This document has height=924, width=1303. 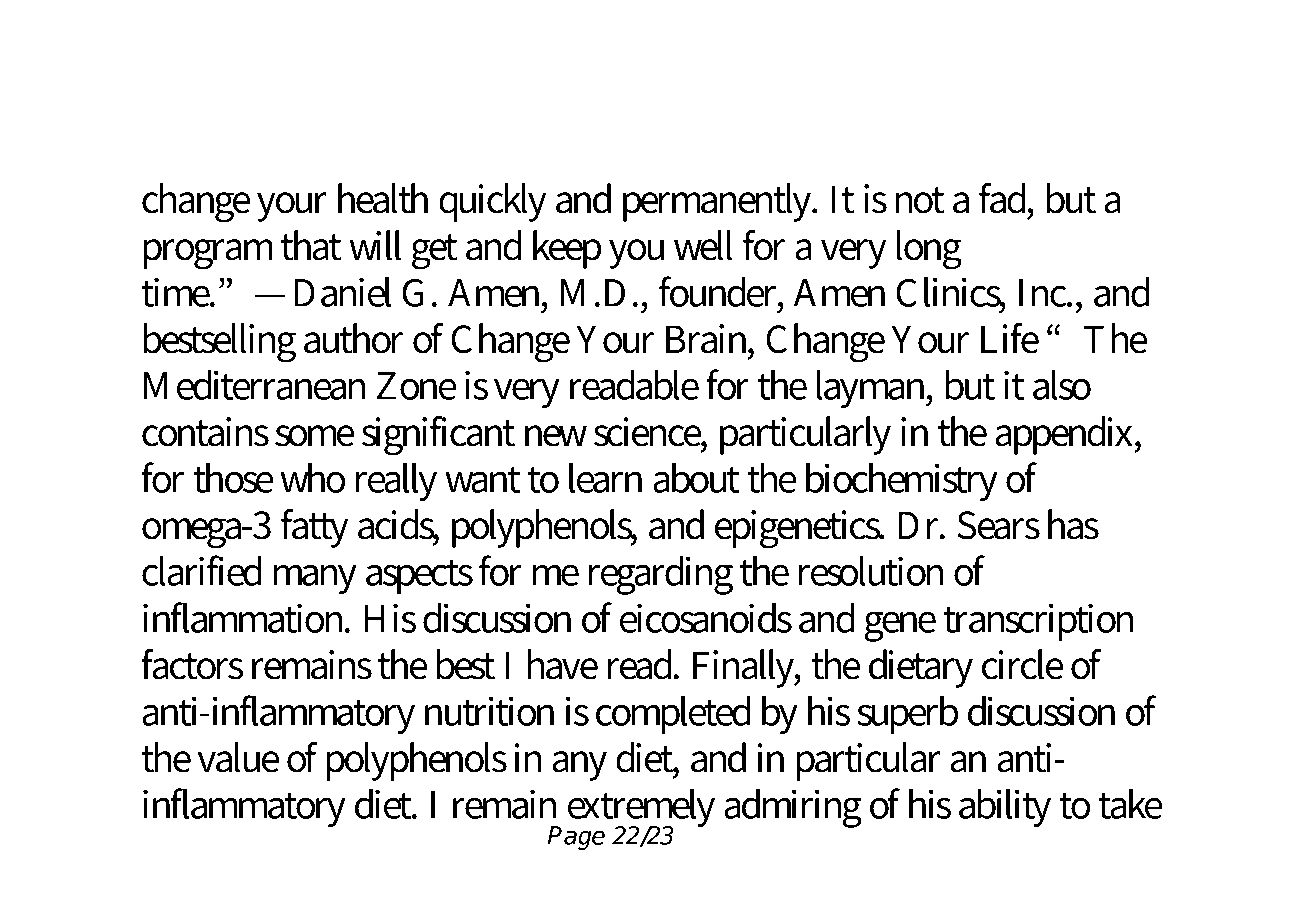 What do you see at coordinates (703, 245) in the document?
I see `well` at bounding box center [703, 245].
